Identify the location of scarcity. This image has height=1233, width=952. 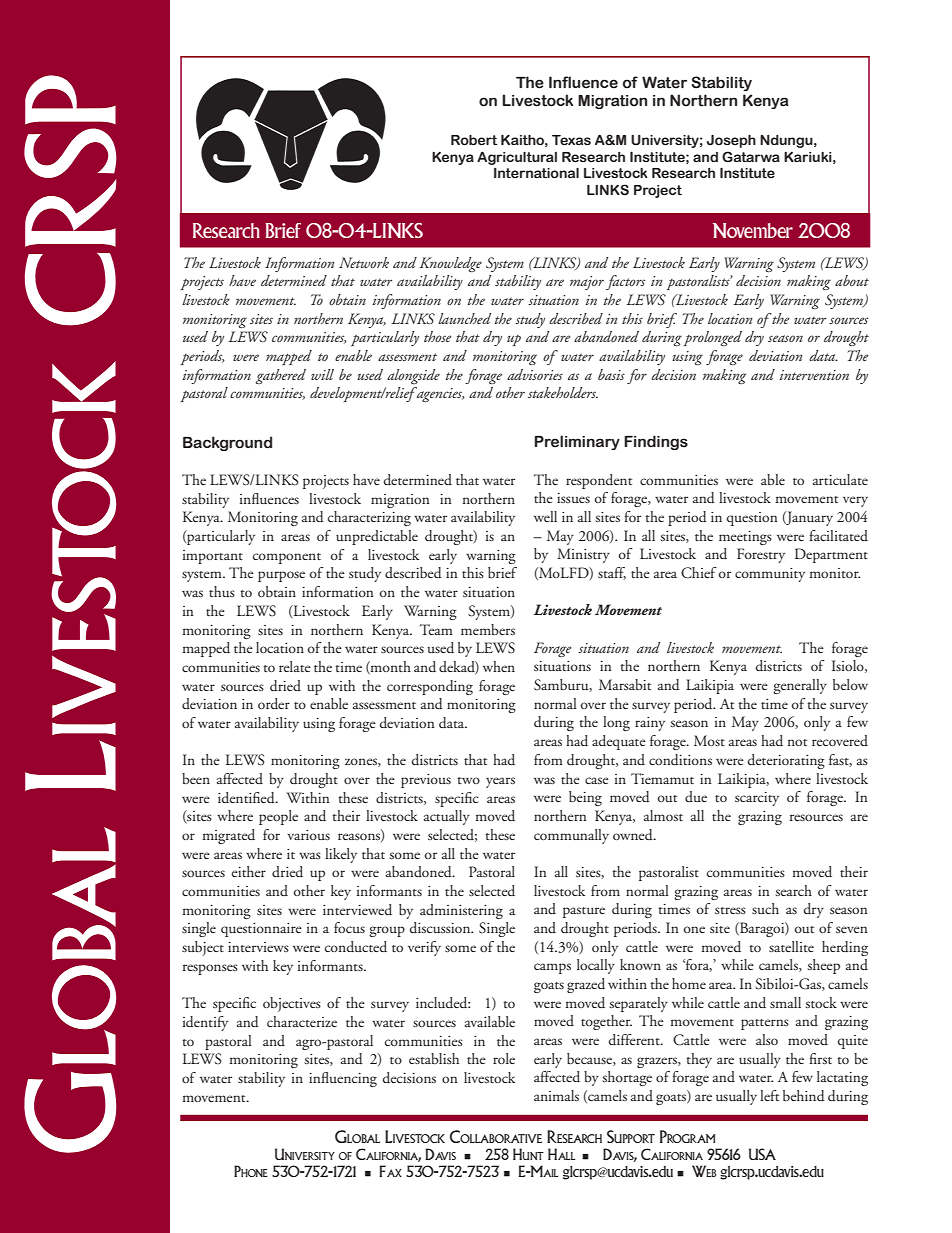
(757, 799).
